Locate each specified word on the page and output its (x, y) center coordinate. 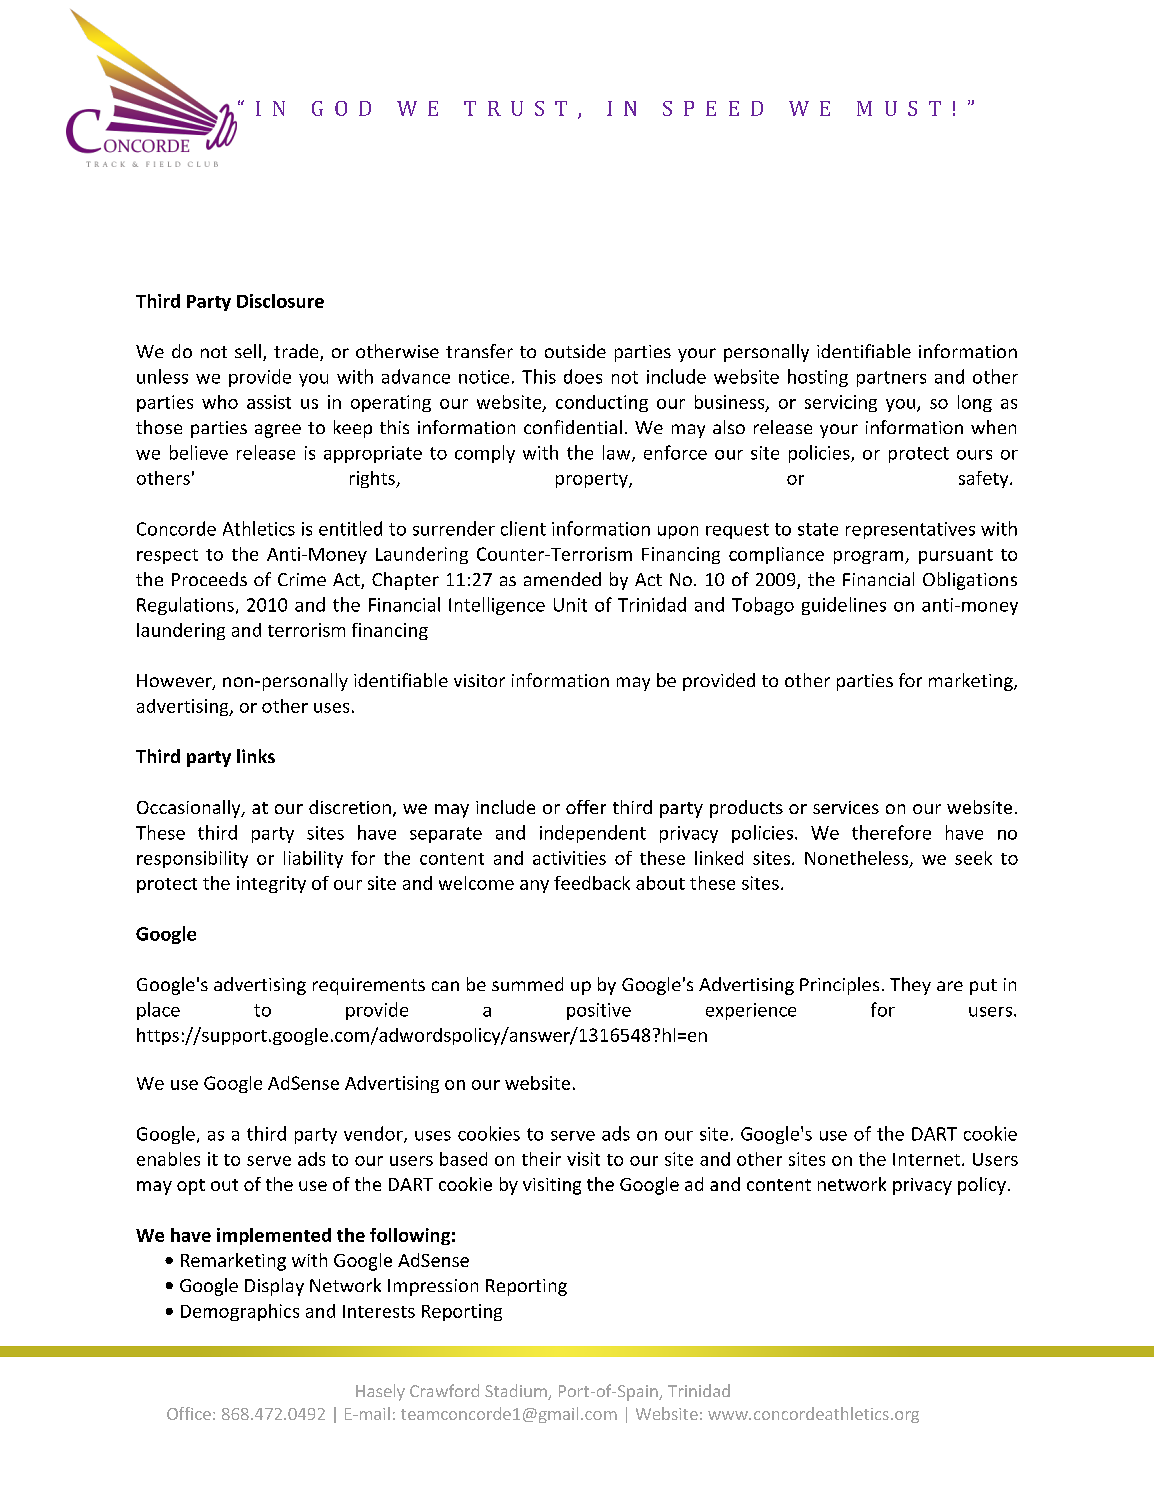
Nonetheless (856, 858)
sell (248, 351)
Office (189, 1413)
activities (569, 858)
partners (891, 379)
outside (575, 351)
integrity (271, 884)
